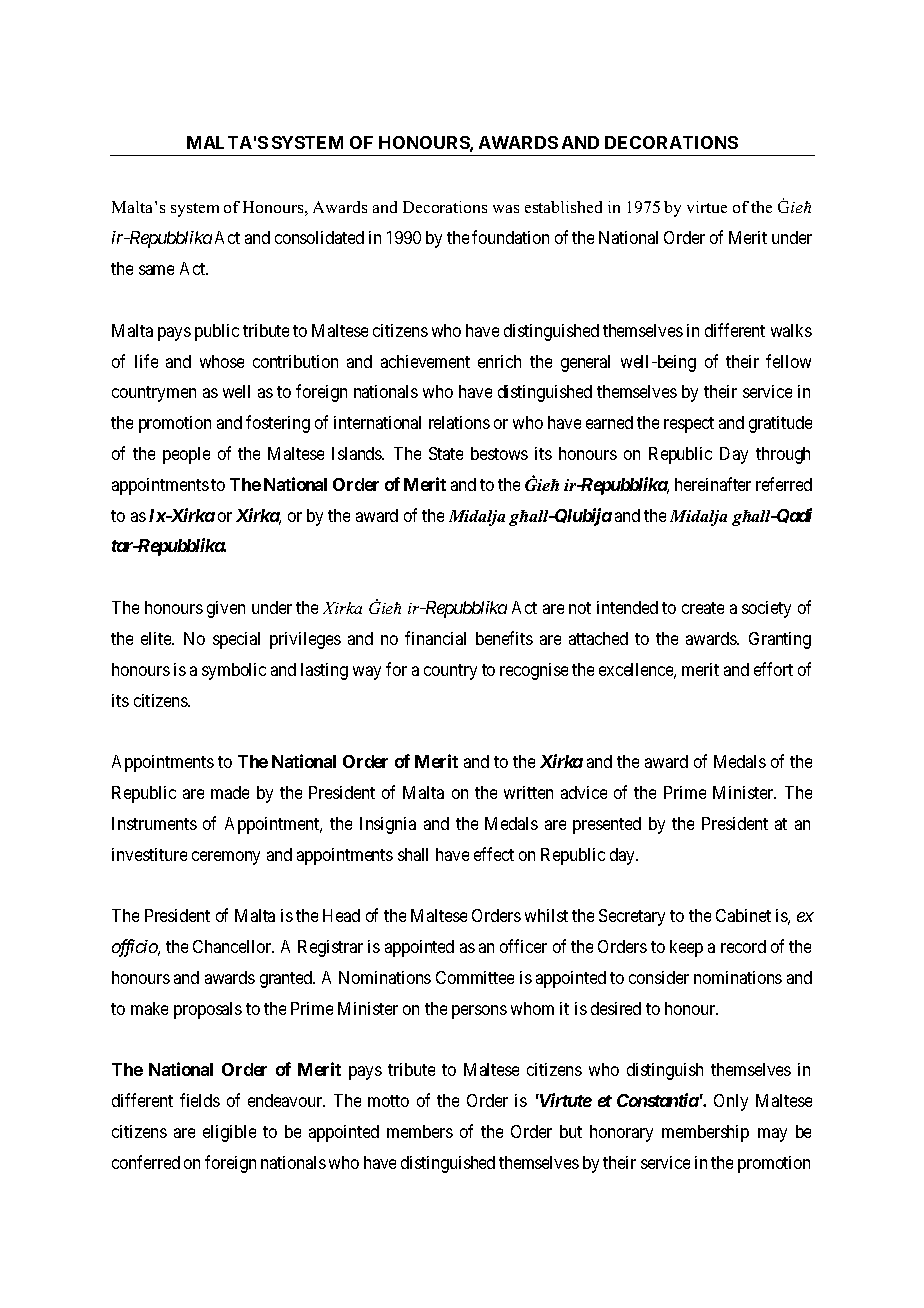 This screenshot has width=924, height=1308. I want to click on foundation, so click(510, 237).
